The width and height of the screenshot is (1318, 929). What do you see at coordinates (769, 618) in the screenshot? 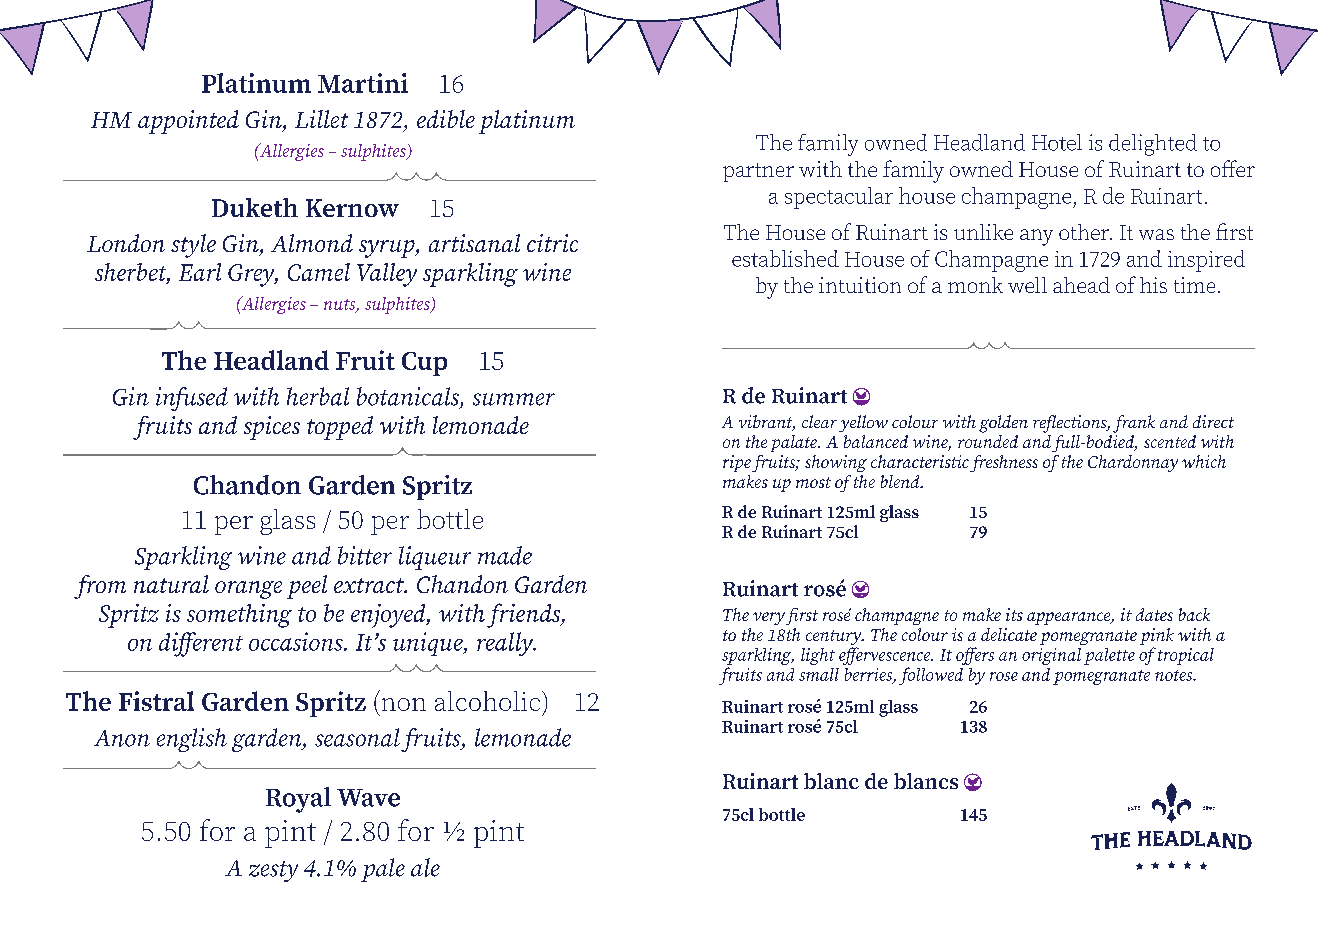
I see `very` at bounding box center [769, 618].
